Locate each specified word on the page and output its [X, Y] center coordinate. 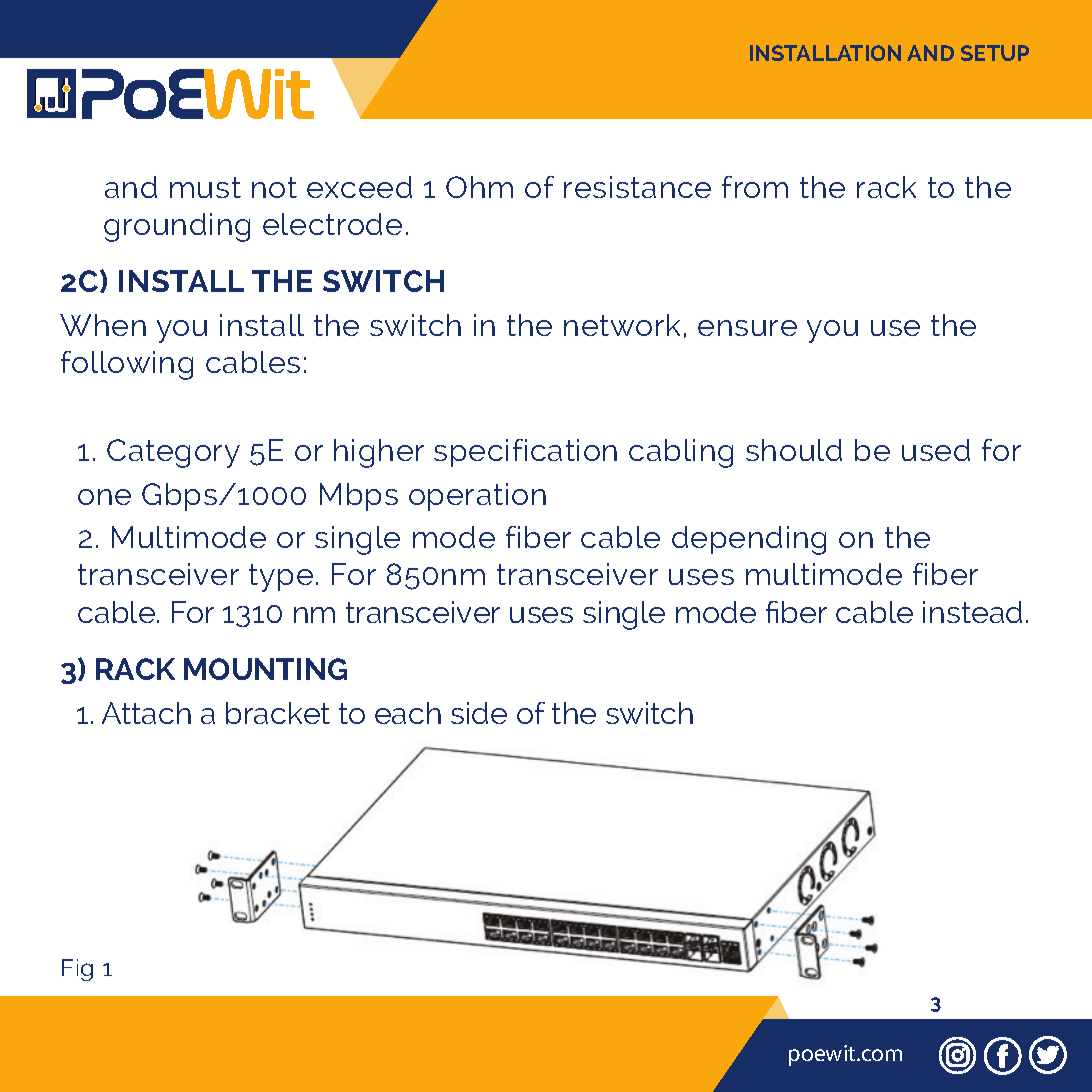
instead [972, 612]
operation [477, 497]
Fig [77, 970]
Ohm [479, 187]
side [479, 713]
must [205, 187]
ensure [747, 328]
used [936, 450]
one [104, 497]
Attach [146, 713]
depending [749, 540]
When [103, 325]
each [408, 713]
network [622, 325]
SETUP [995, 53]
